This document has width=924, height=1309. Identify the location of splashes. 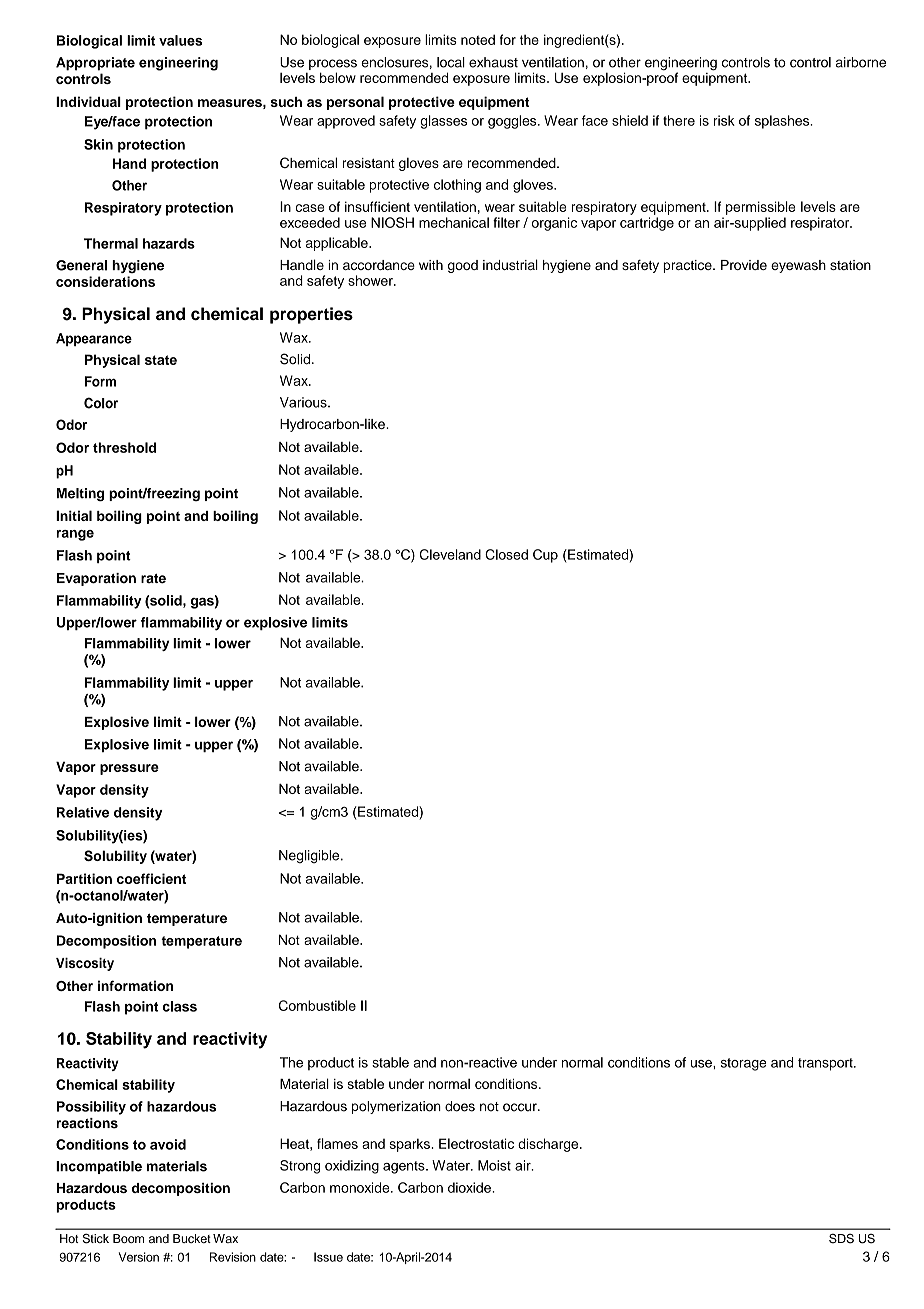
(783, 122).
